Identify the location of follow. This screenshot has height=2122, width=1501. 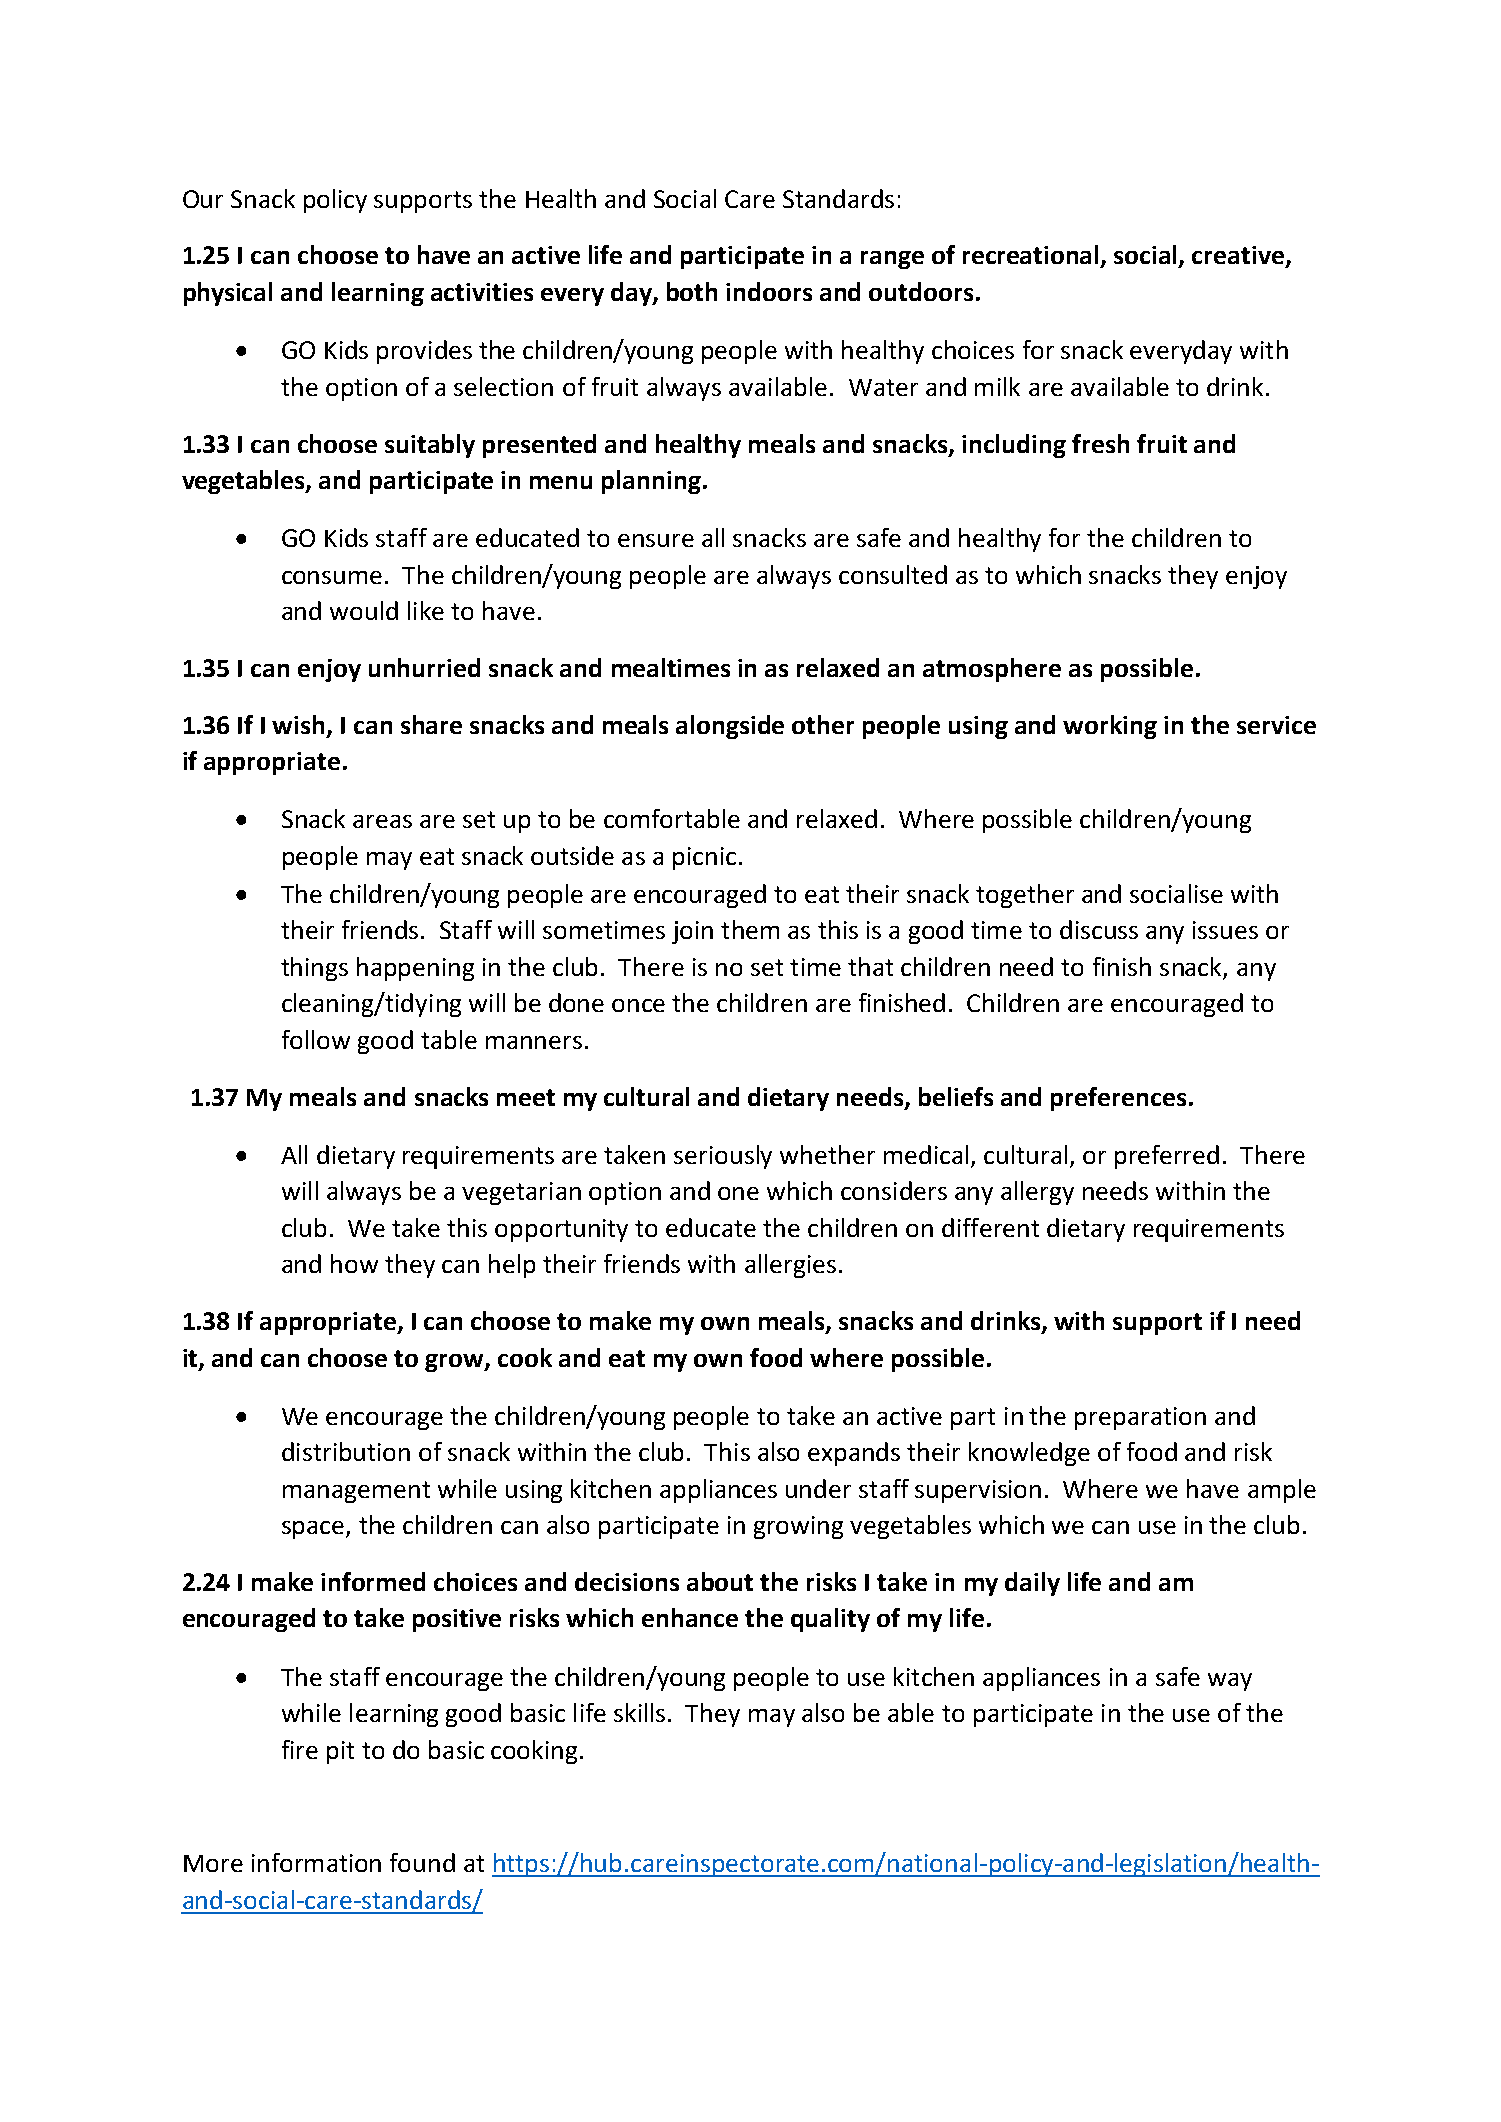
(316, 1039).
